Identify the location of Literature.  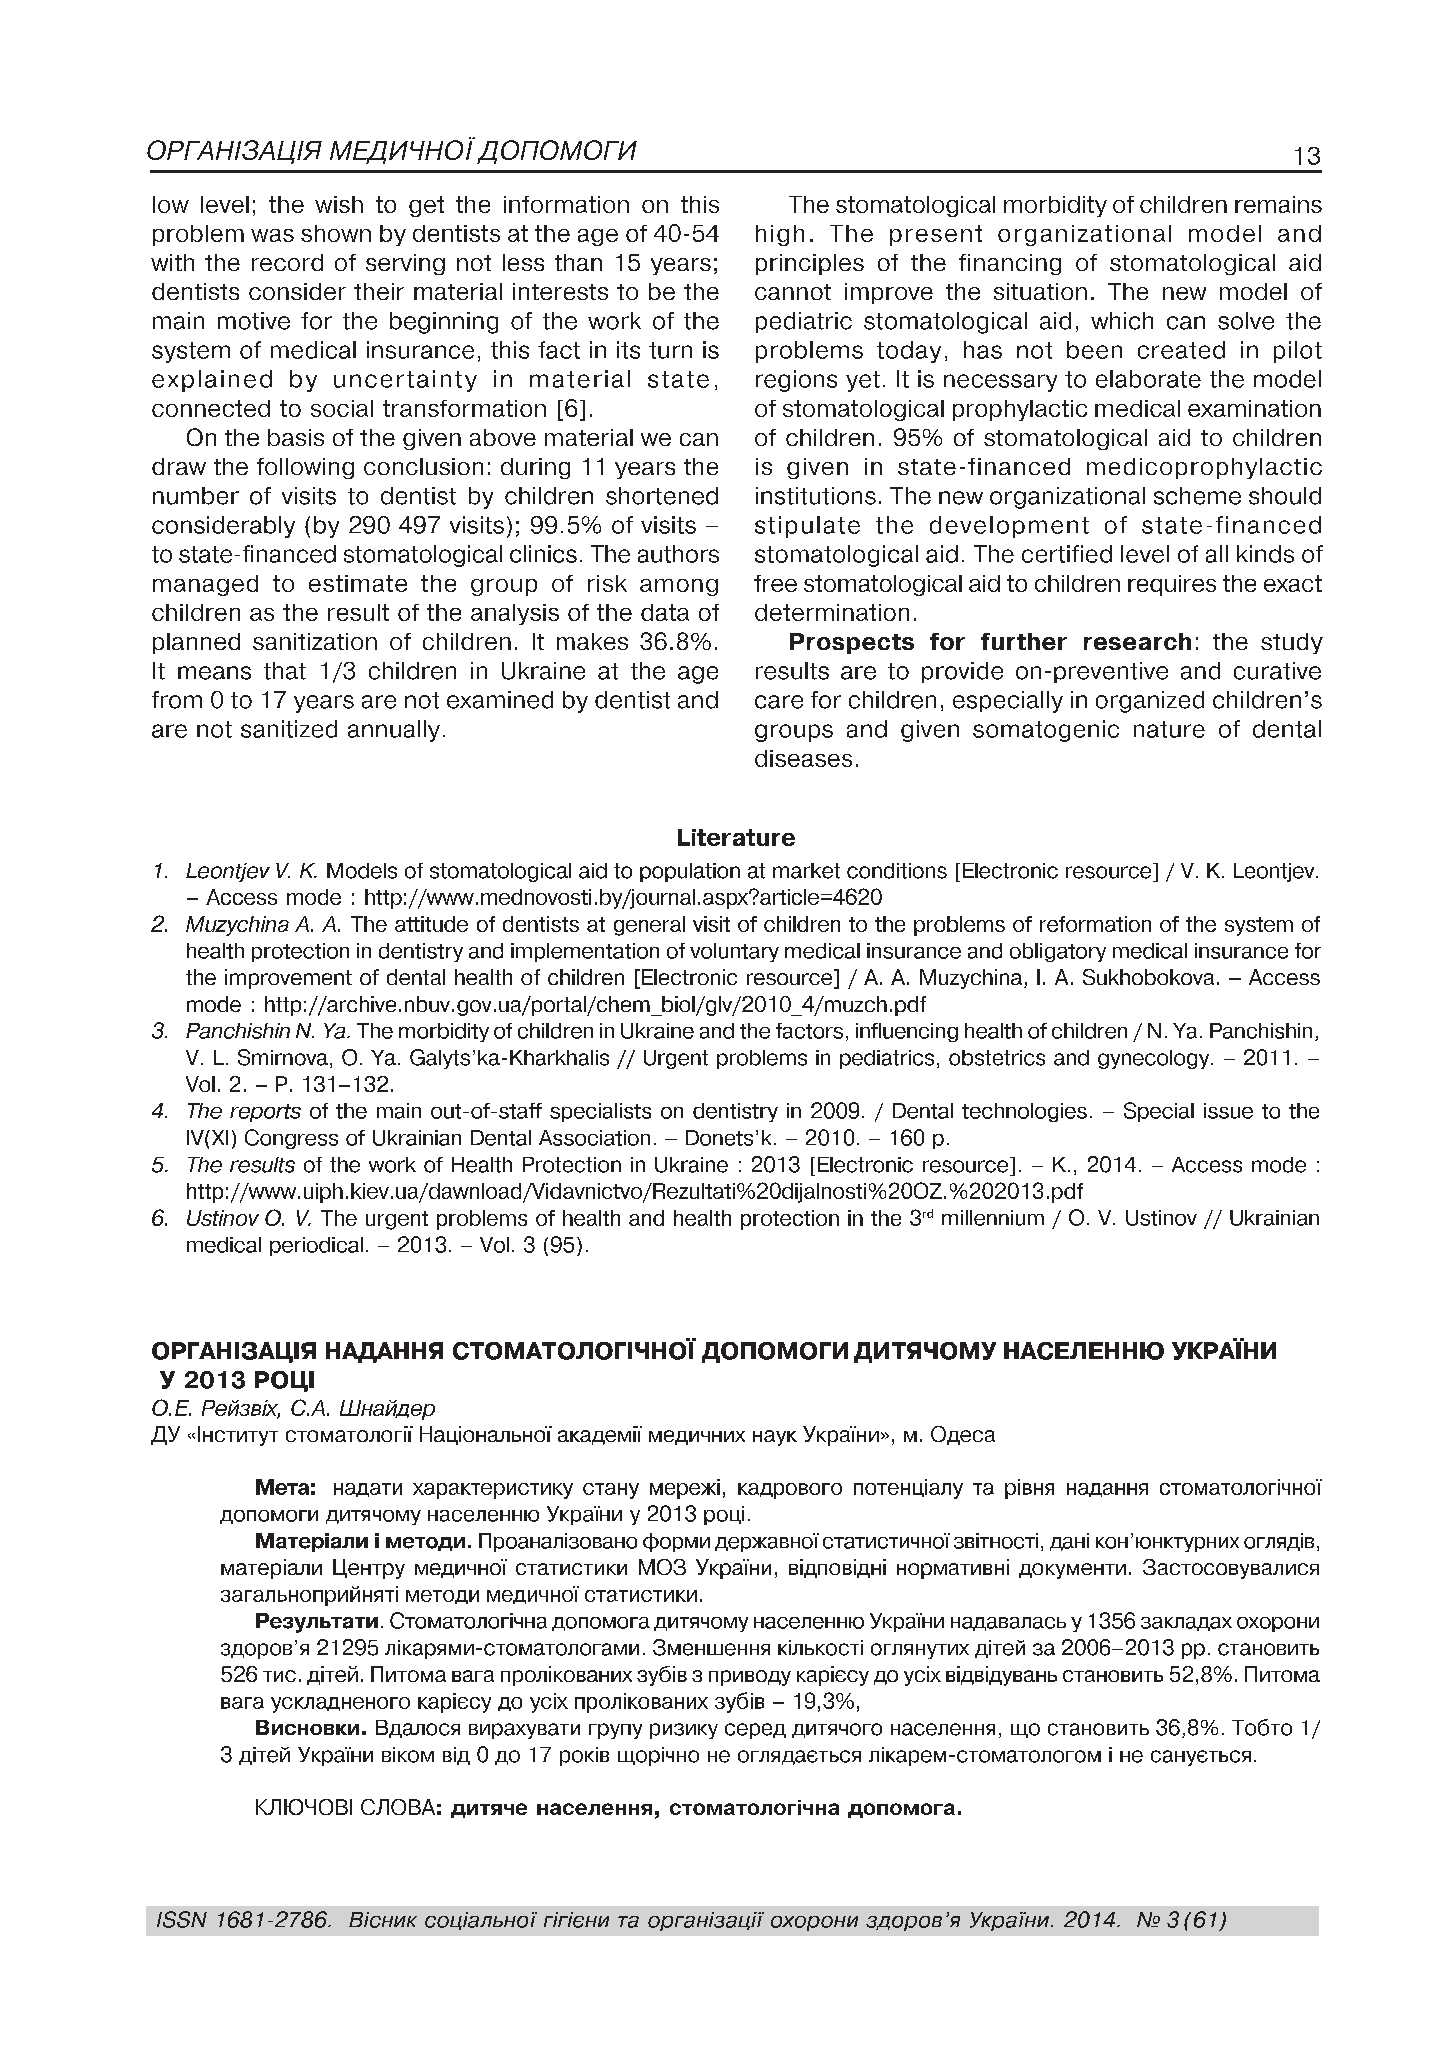
(736, 837).
